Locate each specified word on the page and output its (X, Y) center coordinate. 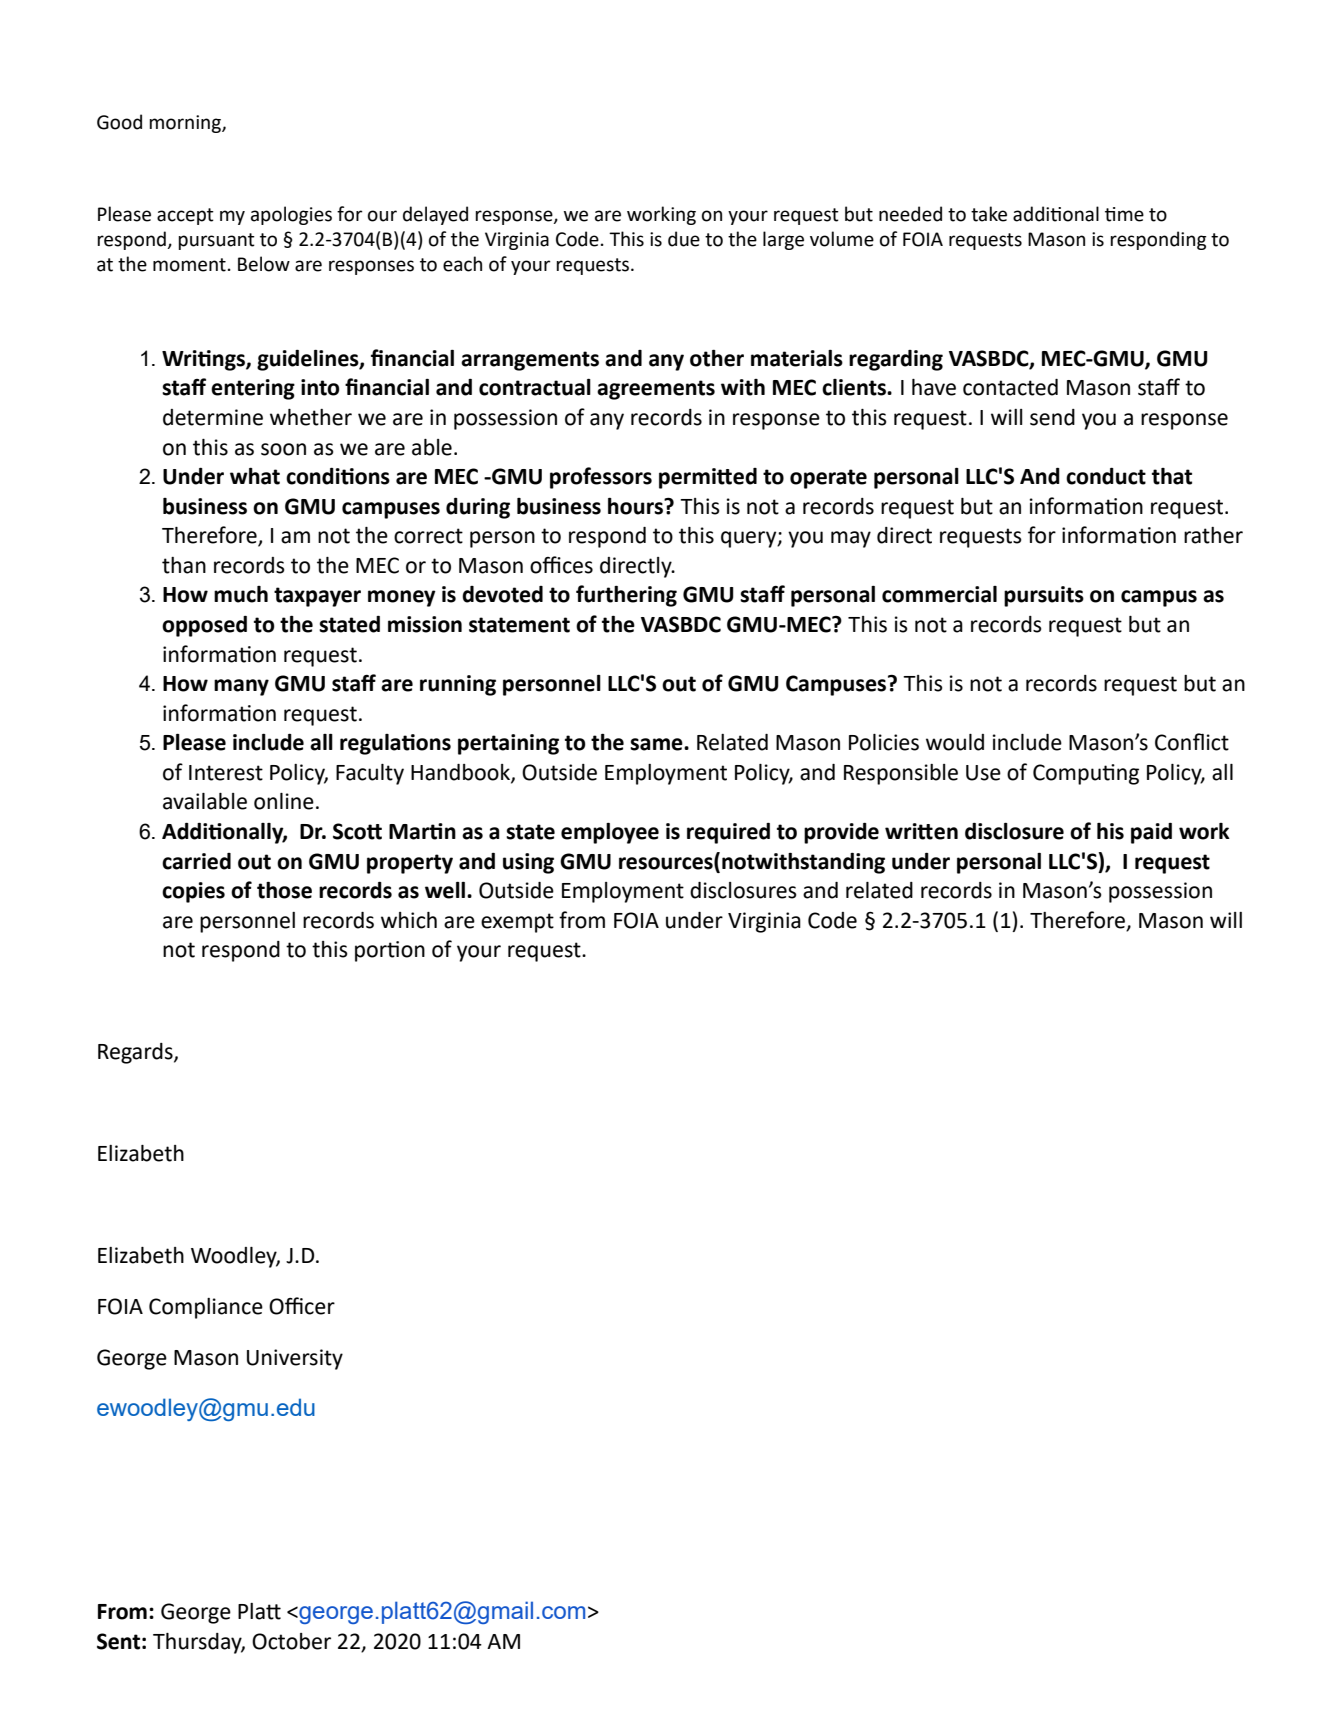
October (291, 1641)
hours (636, 506)
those (284, 890)
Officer (302, 1306)
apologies (291, 215)
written (921, 831)
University (295, 1359)
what (255, 476)
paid (1151, 833)
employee (610, 833)
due (684, 239)
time (1124, 214)
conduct (1106, 476)
